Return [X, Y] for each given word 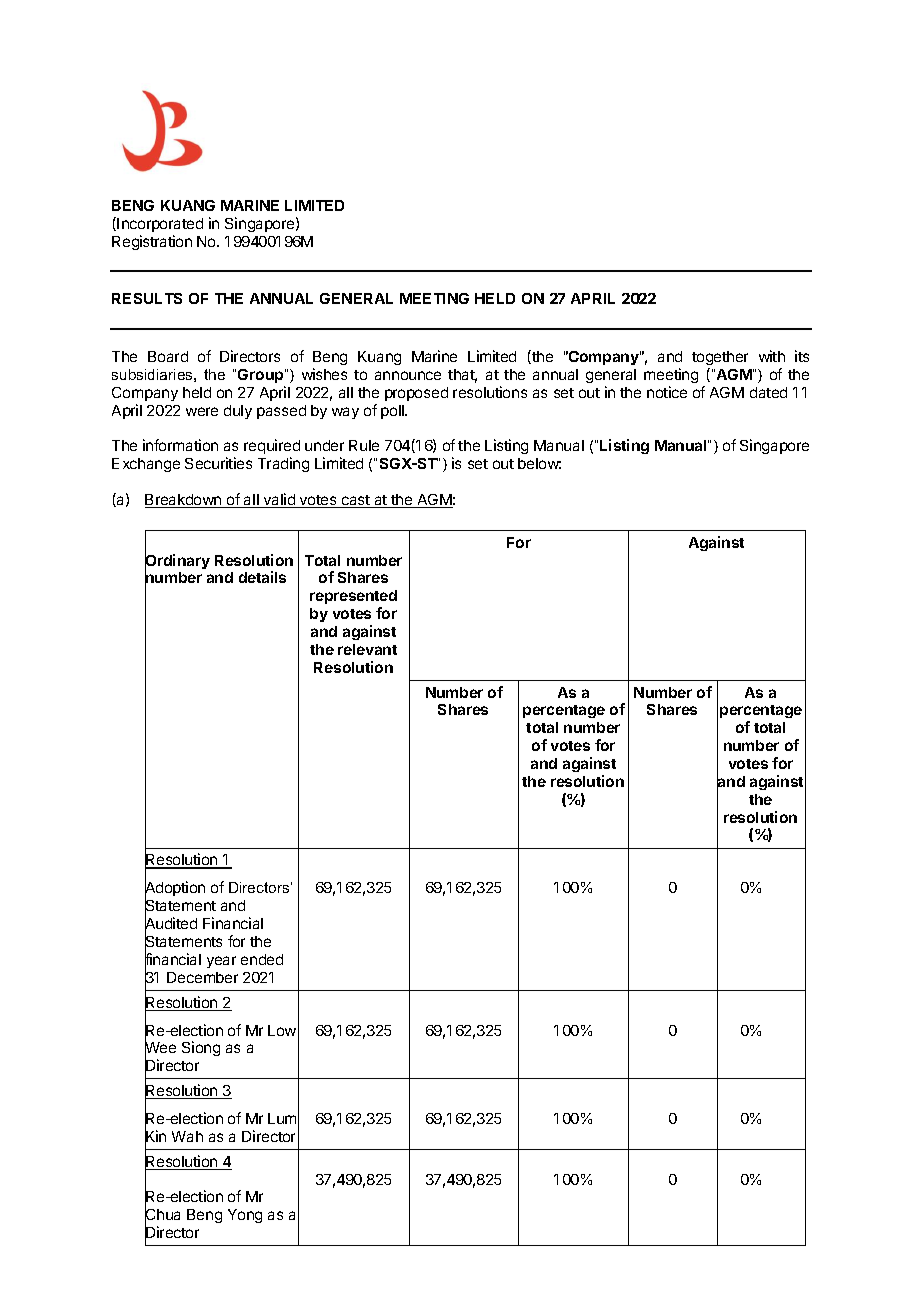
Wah [187, 1136]
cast [356, 501]
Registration [152, 242]
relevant [367, 649]
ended [262, 959]
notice [667, 392]
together [720, 358]
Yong [245, 1216]
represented [353, 597]
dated [768, 392]
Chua [162, 1215]
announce [408, 375]
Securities [218, 463]
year [221, 962]
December [202, 977]
